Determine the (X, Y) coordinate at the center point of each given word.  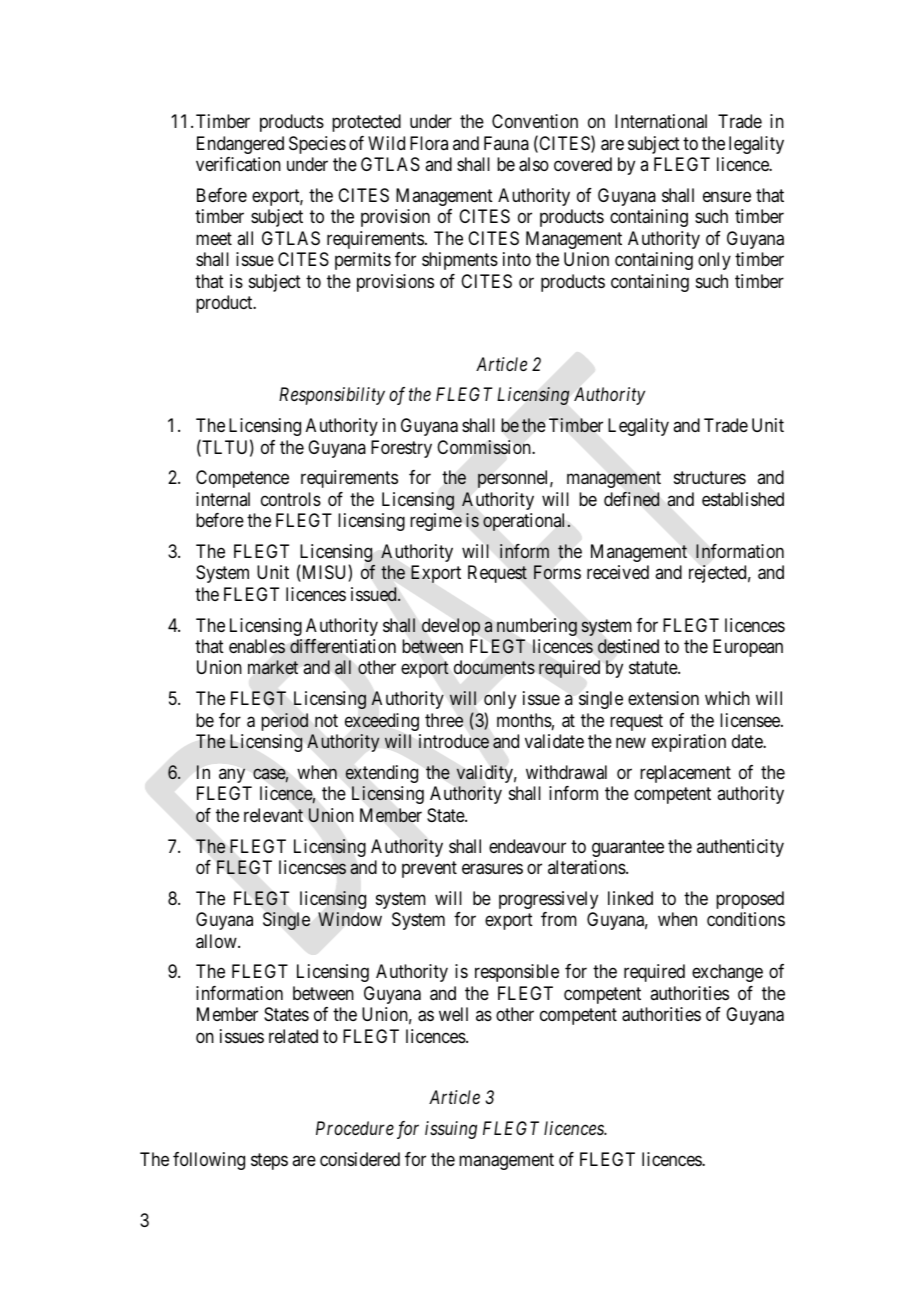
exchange (727, 973)
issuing (451, 1130)
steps (269, 1161)
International (661, 121)
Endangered (240, 145)
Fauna (506, 143)
